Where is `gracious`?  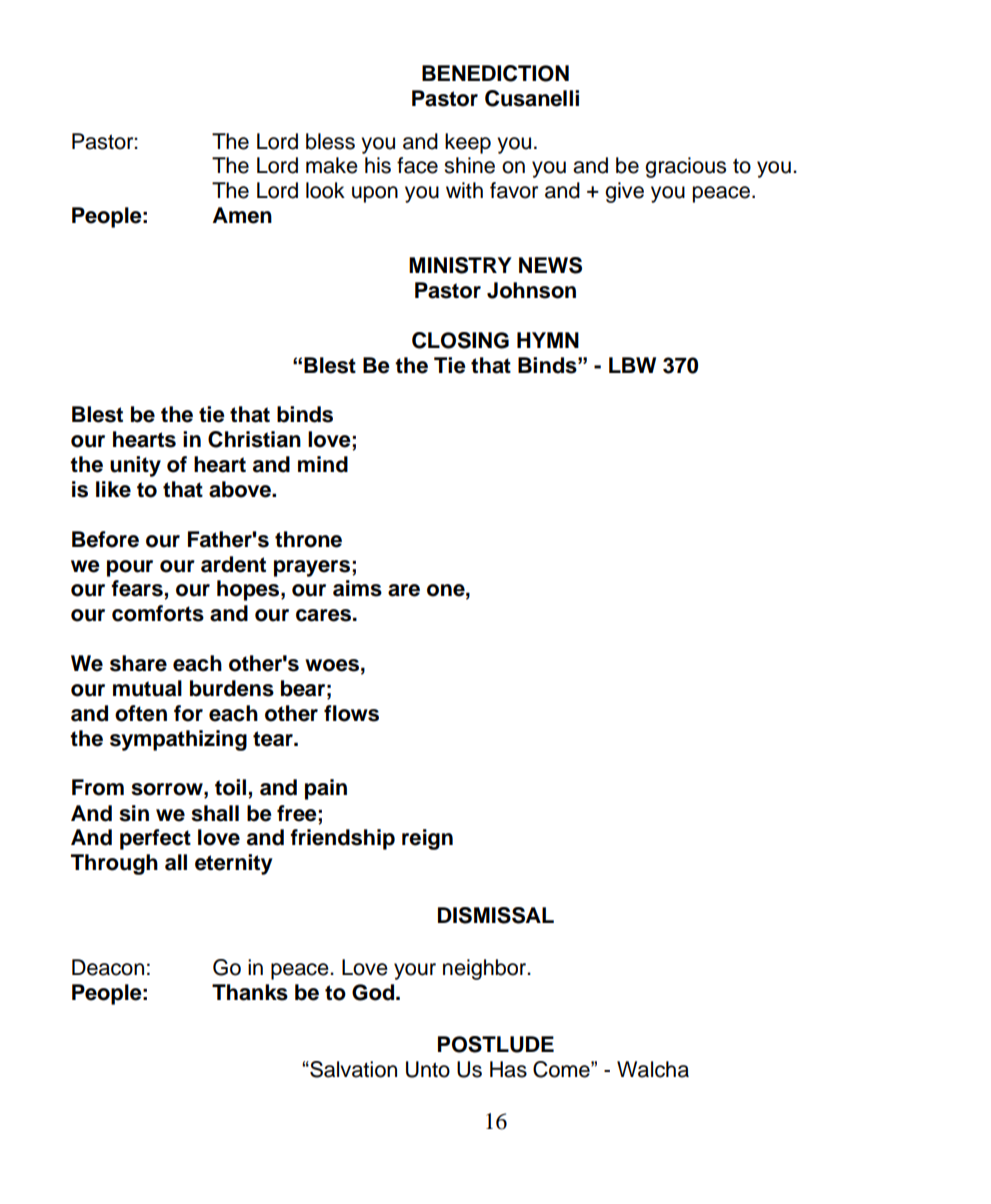 gracious is located at coordinates (685, 167).
